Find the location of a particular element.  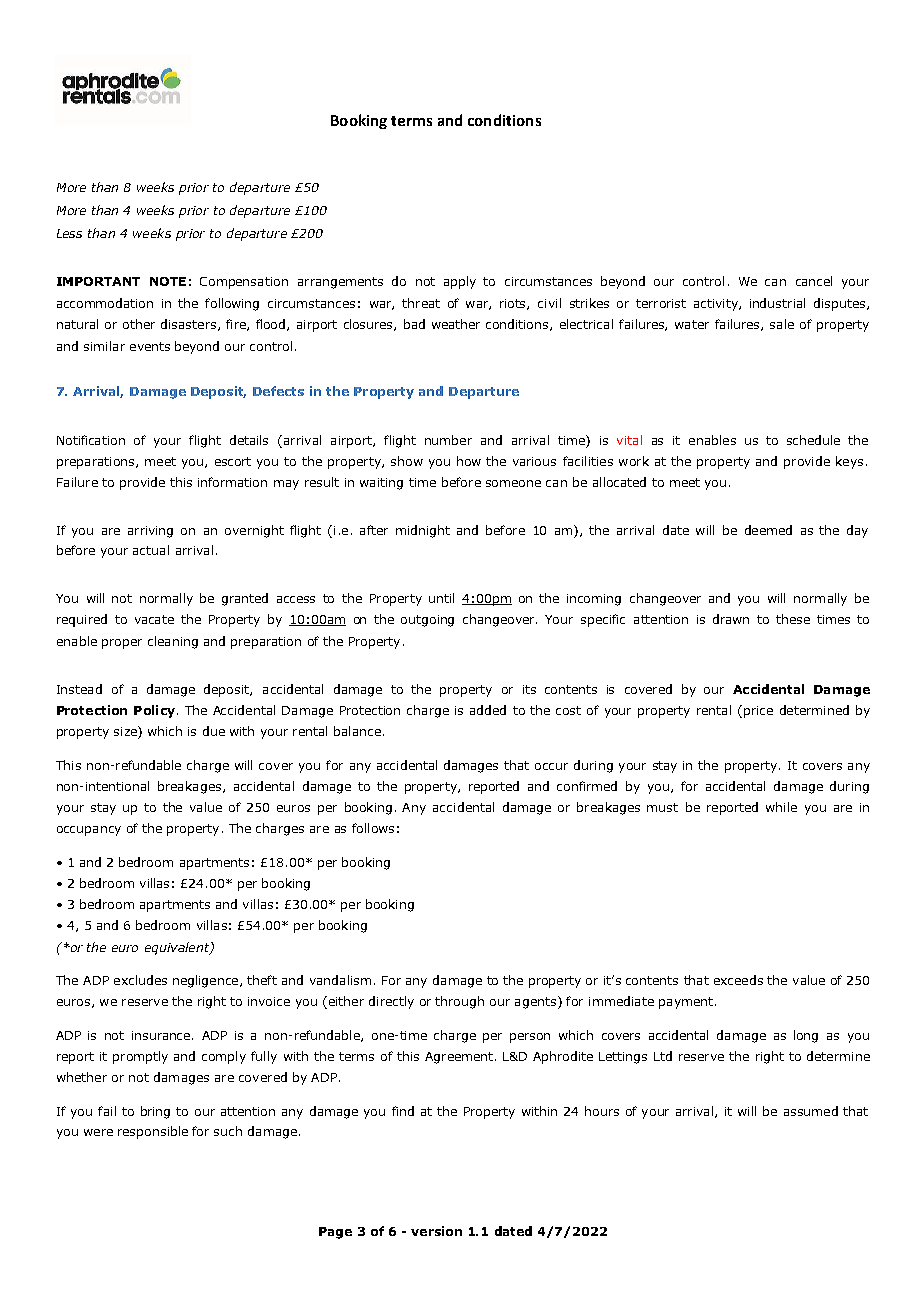

Policy is located at coordinates (154, 711).
